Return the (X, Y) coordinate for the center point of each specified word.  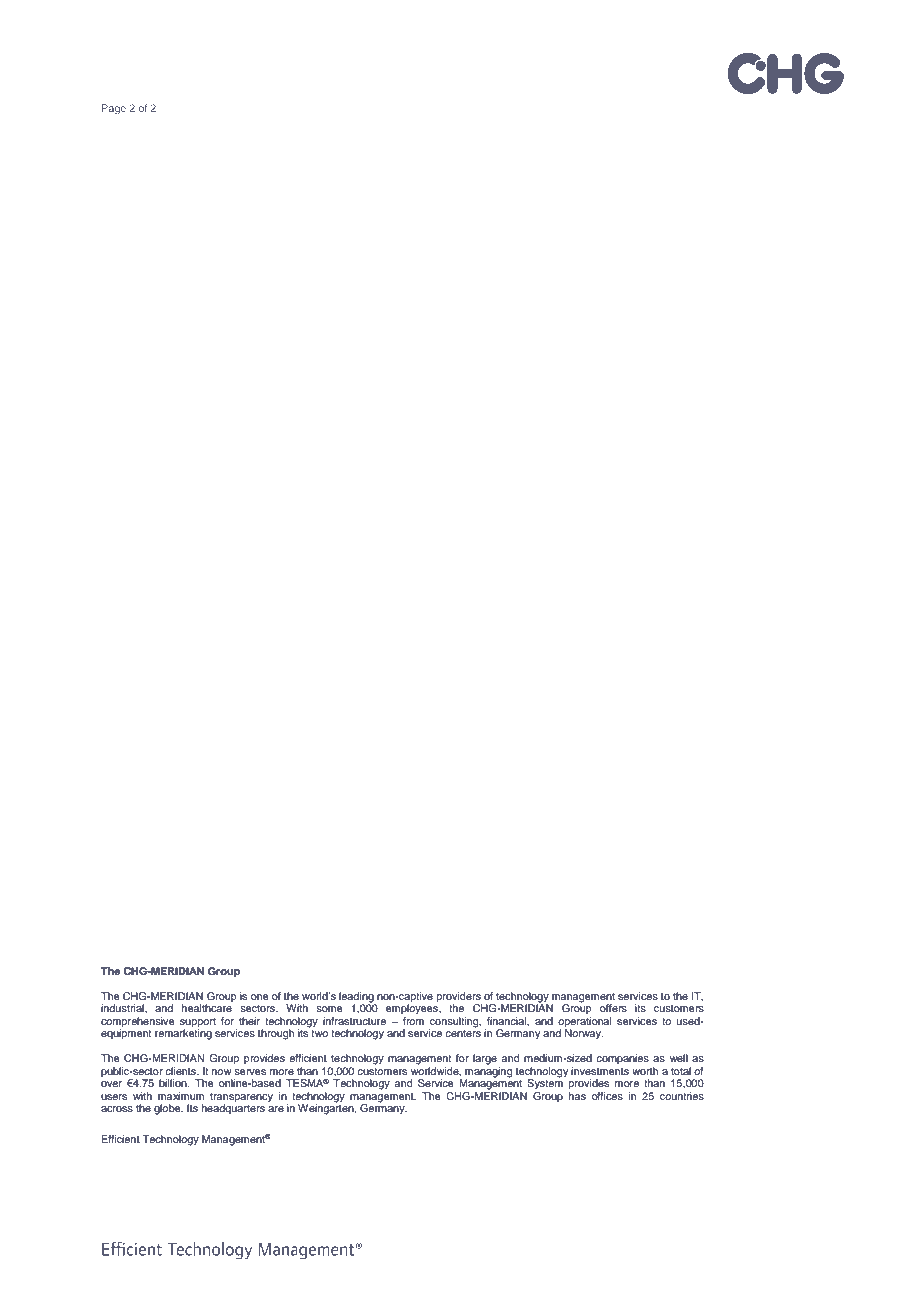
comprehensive (138, 1022)
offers (613, 1008)
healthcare (207, 1008)
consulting (455, 1023)
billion (174, 1083)
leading (357, 998)
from (413, 1019)
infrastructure (354, 1021)
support (198, 1023)
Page (114, 109)
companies (622, 1059)
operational (584, 1022)
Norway (584, 1033)
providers (459, 997)
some (329, 1009)
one (260, 997)
